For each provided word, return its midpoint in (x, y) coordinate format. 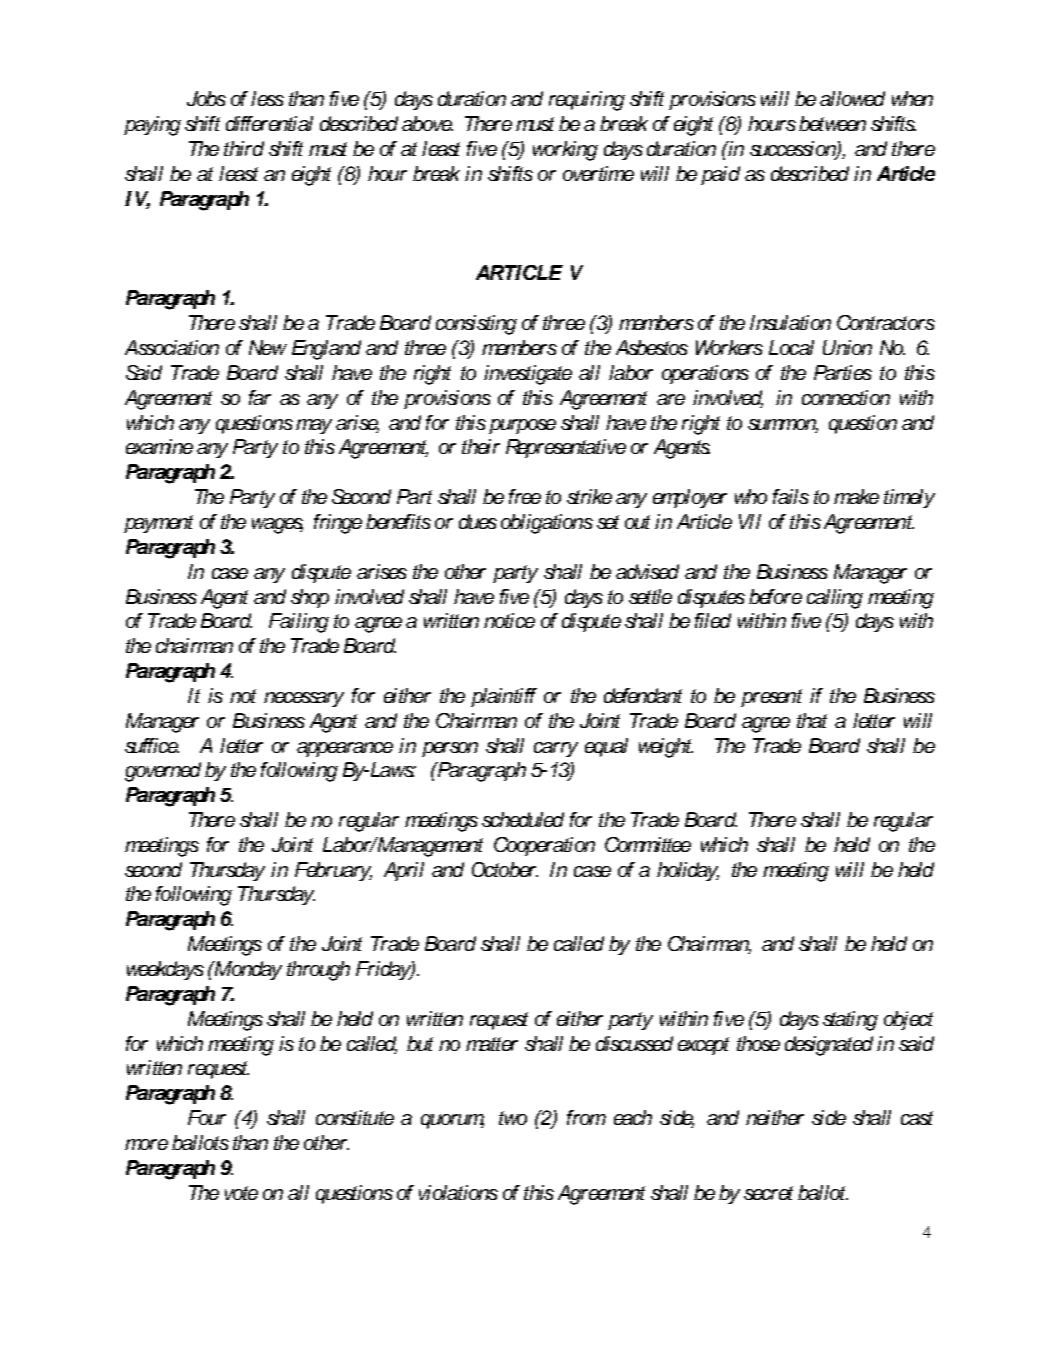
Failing (299, 623)
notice (509, 620)
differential (269, 123)
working (565, 151)
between (832, 123)
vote (241, 1193)
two (513, 1118)
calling (835, 599)
